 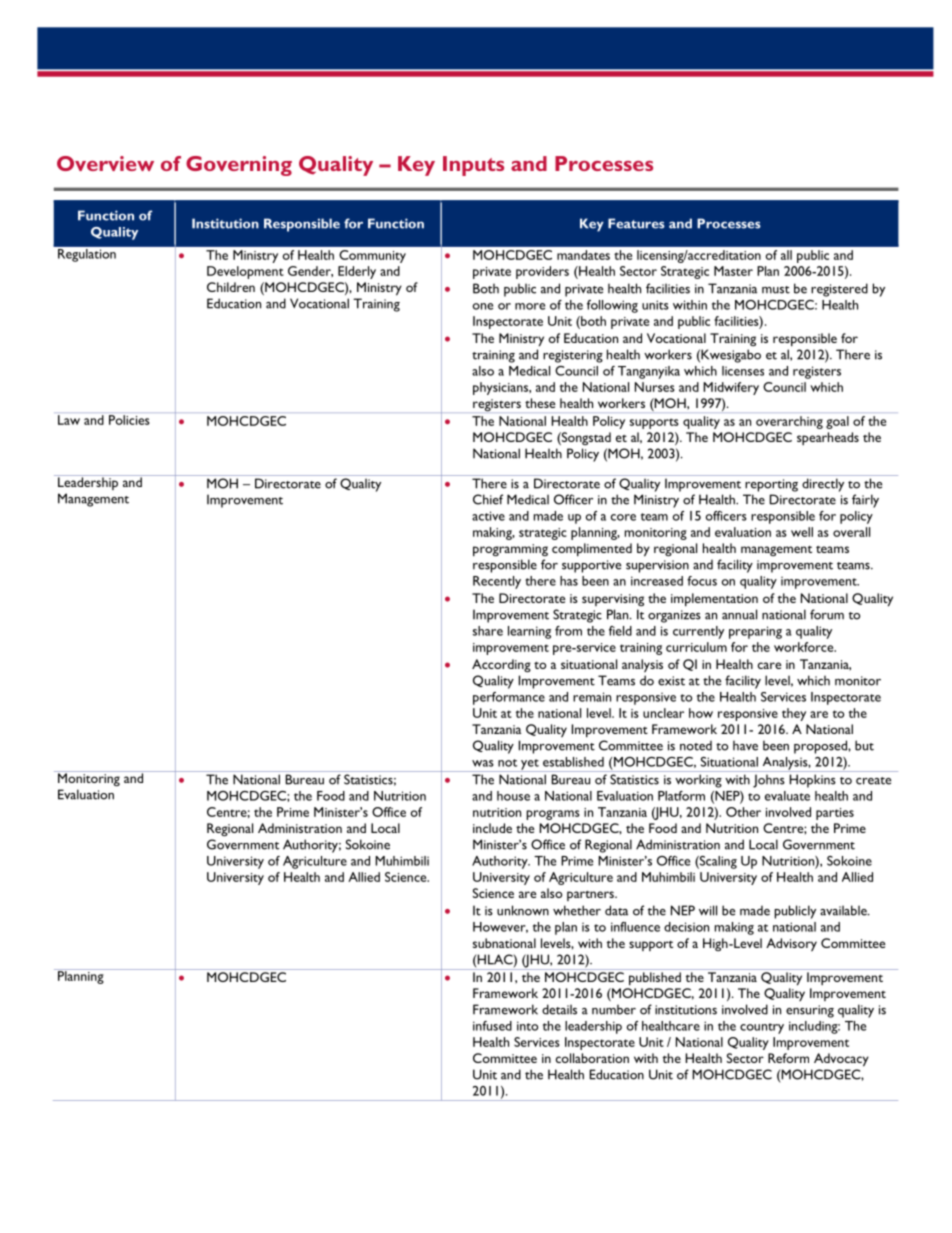 What do you see at coordinates (129, 420) in the page?
I see `Policies` at bounding box center [129, 420].
